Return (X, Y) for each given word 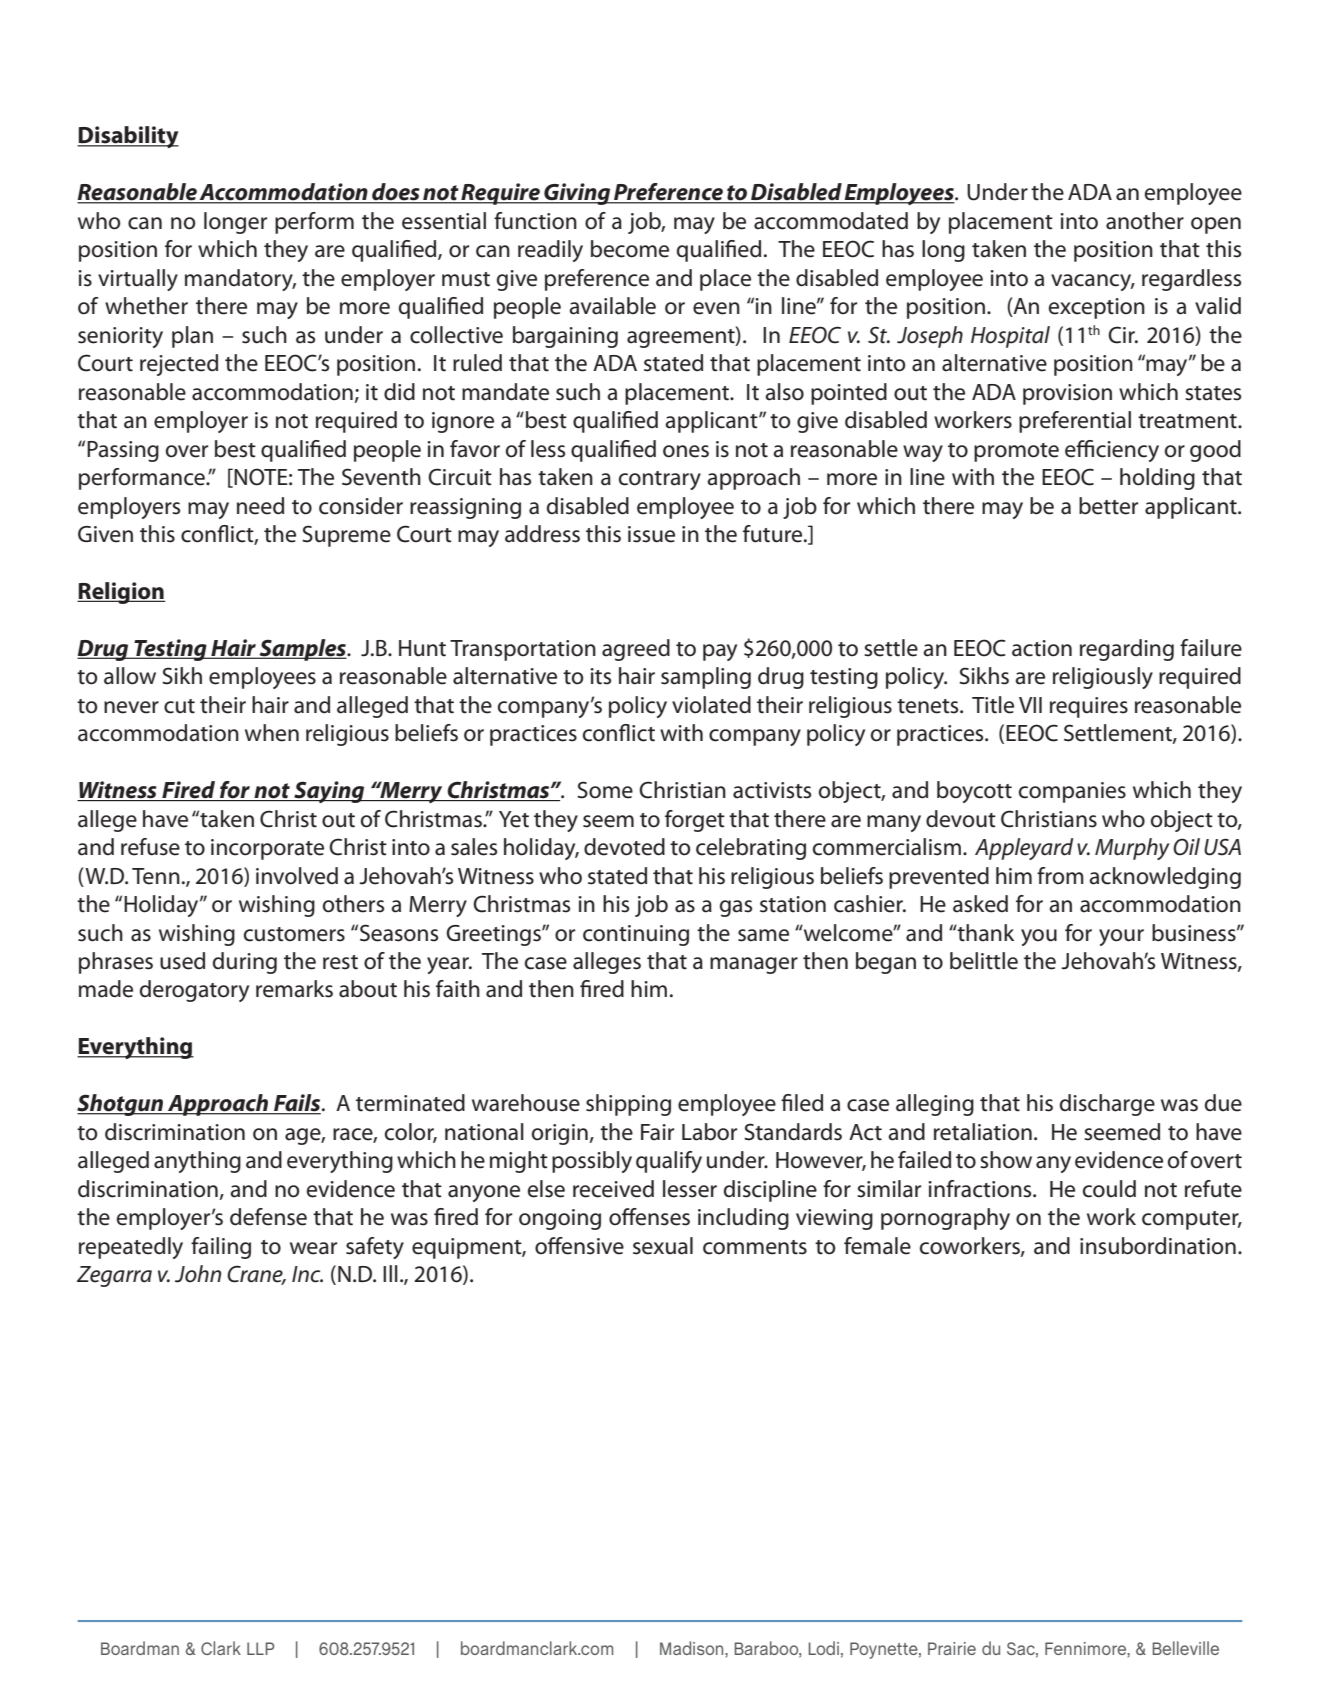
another (1145, 221)
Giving (577, 194)
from (1060, 876)
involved (297, 876)
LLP (260, 1648)
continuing (636, 935)
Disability (128, 137)
